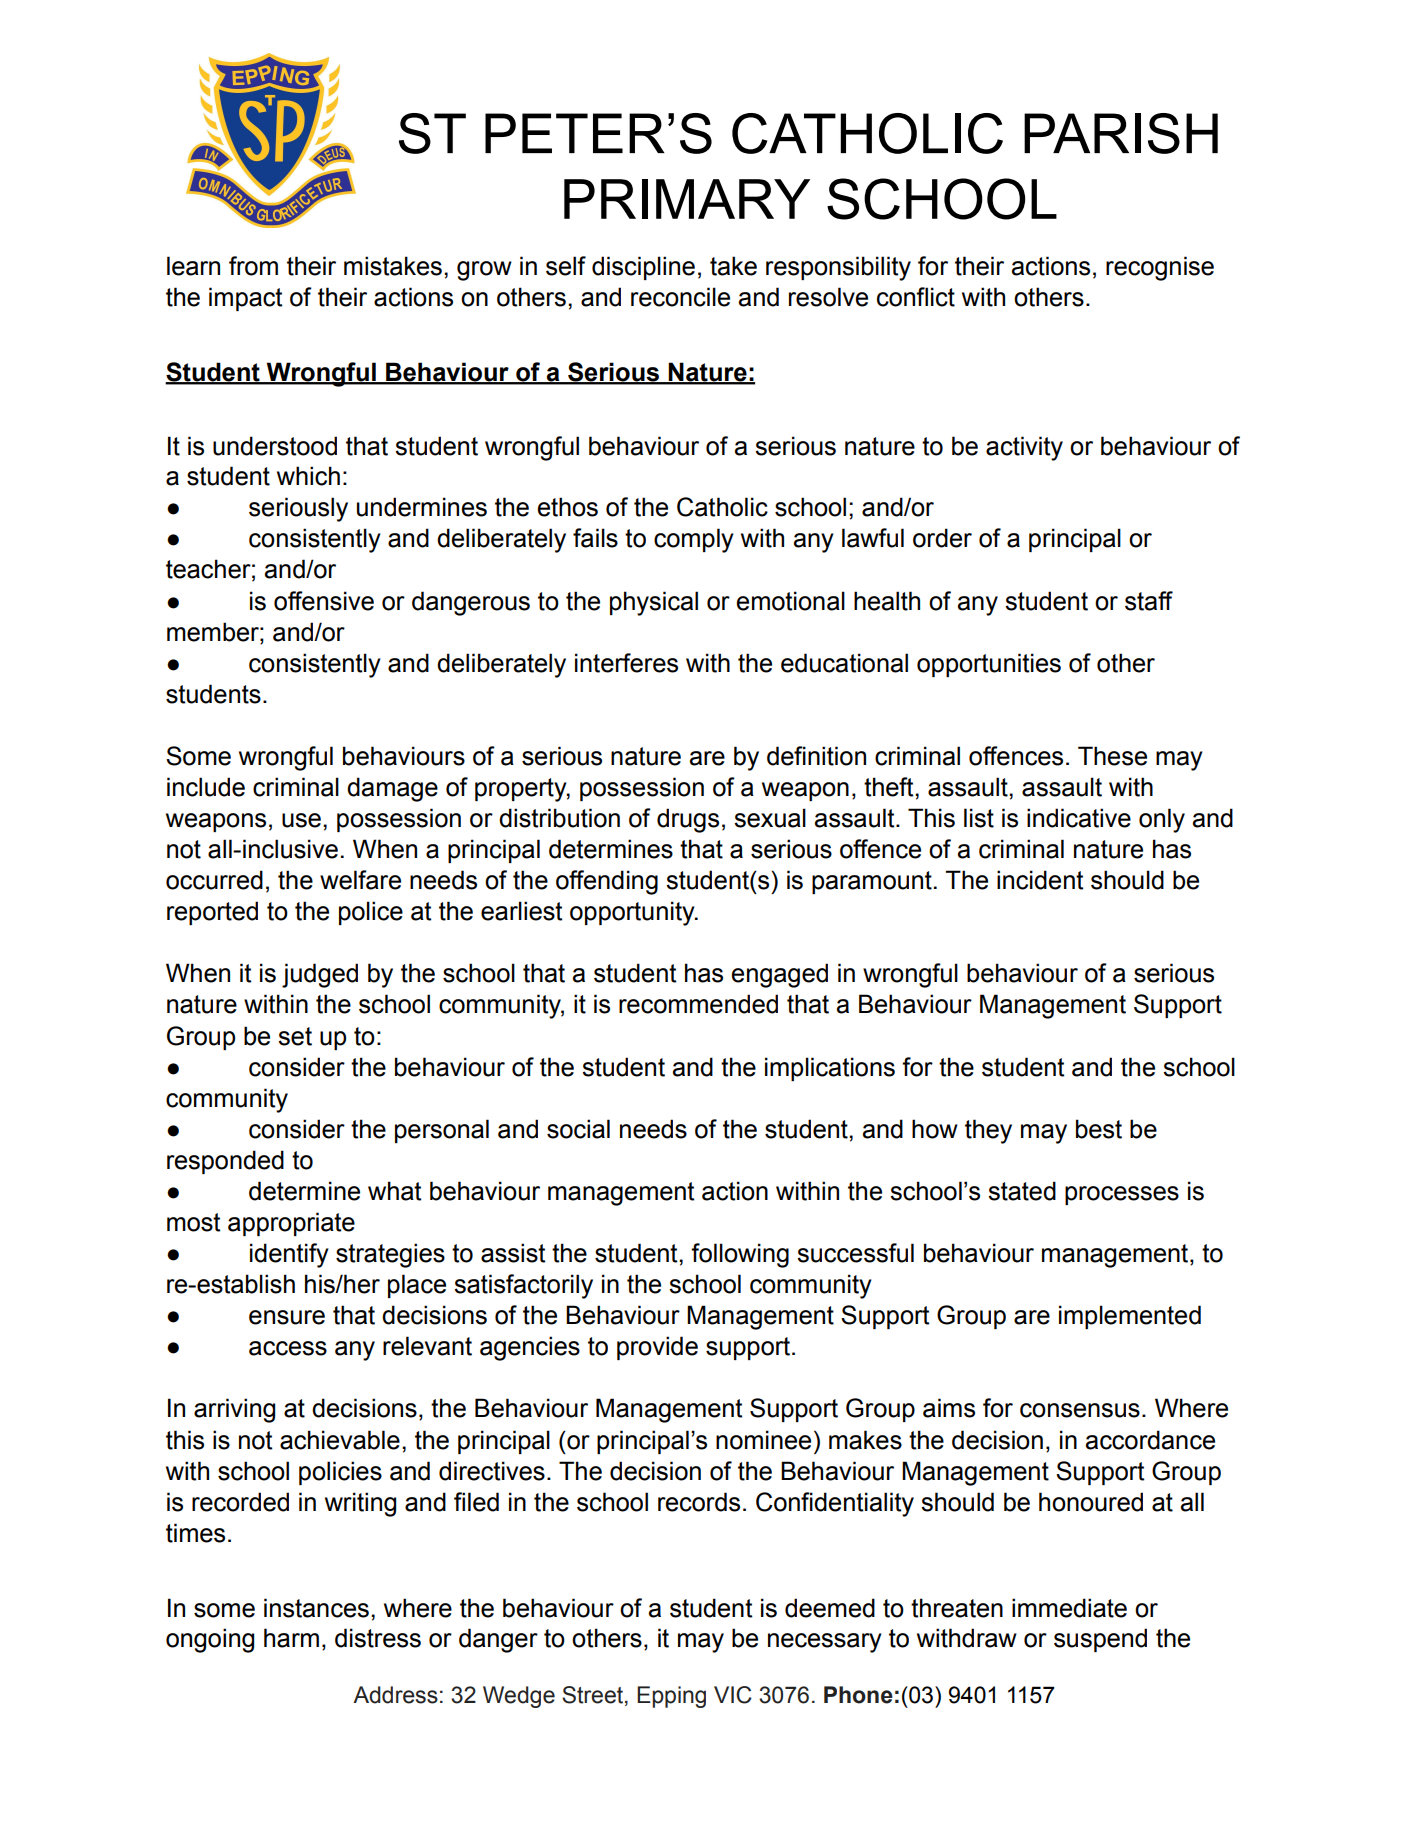  What do you see at coordinates (733, 1695) in the screenshot?
I see `VIC` at bounding box center [733, 1695].
